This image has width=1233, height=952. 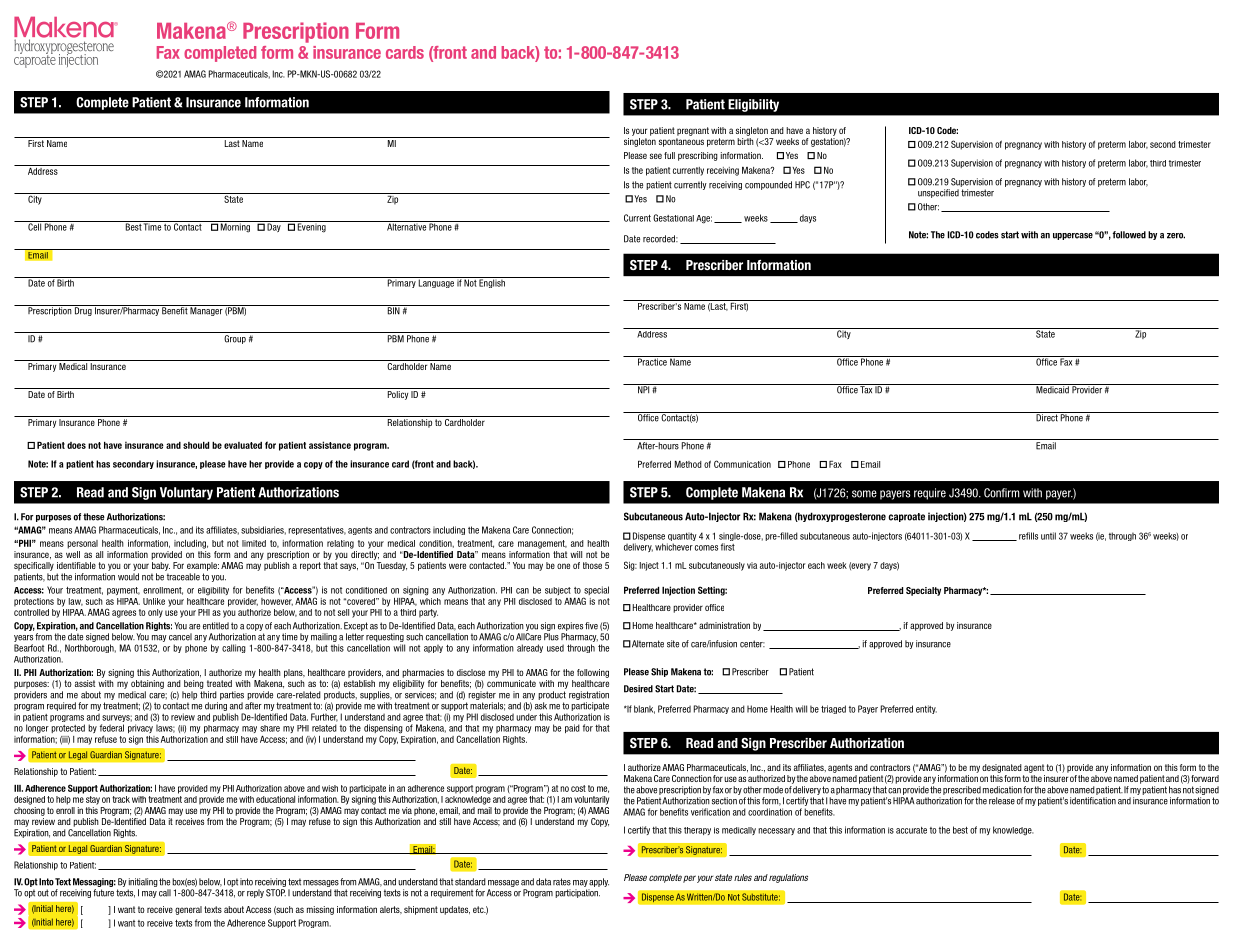 What do you see at coordinates (591, 626) in the image?
I see `five` at bounding box center [591, 626].
